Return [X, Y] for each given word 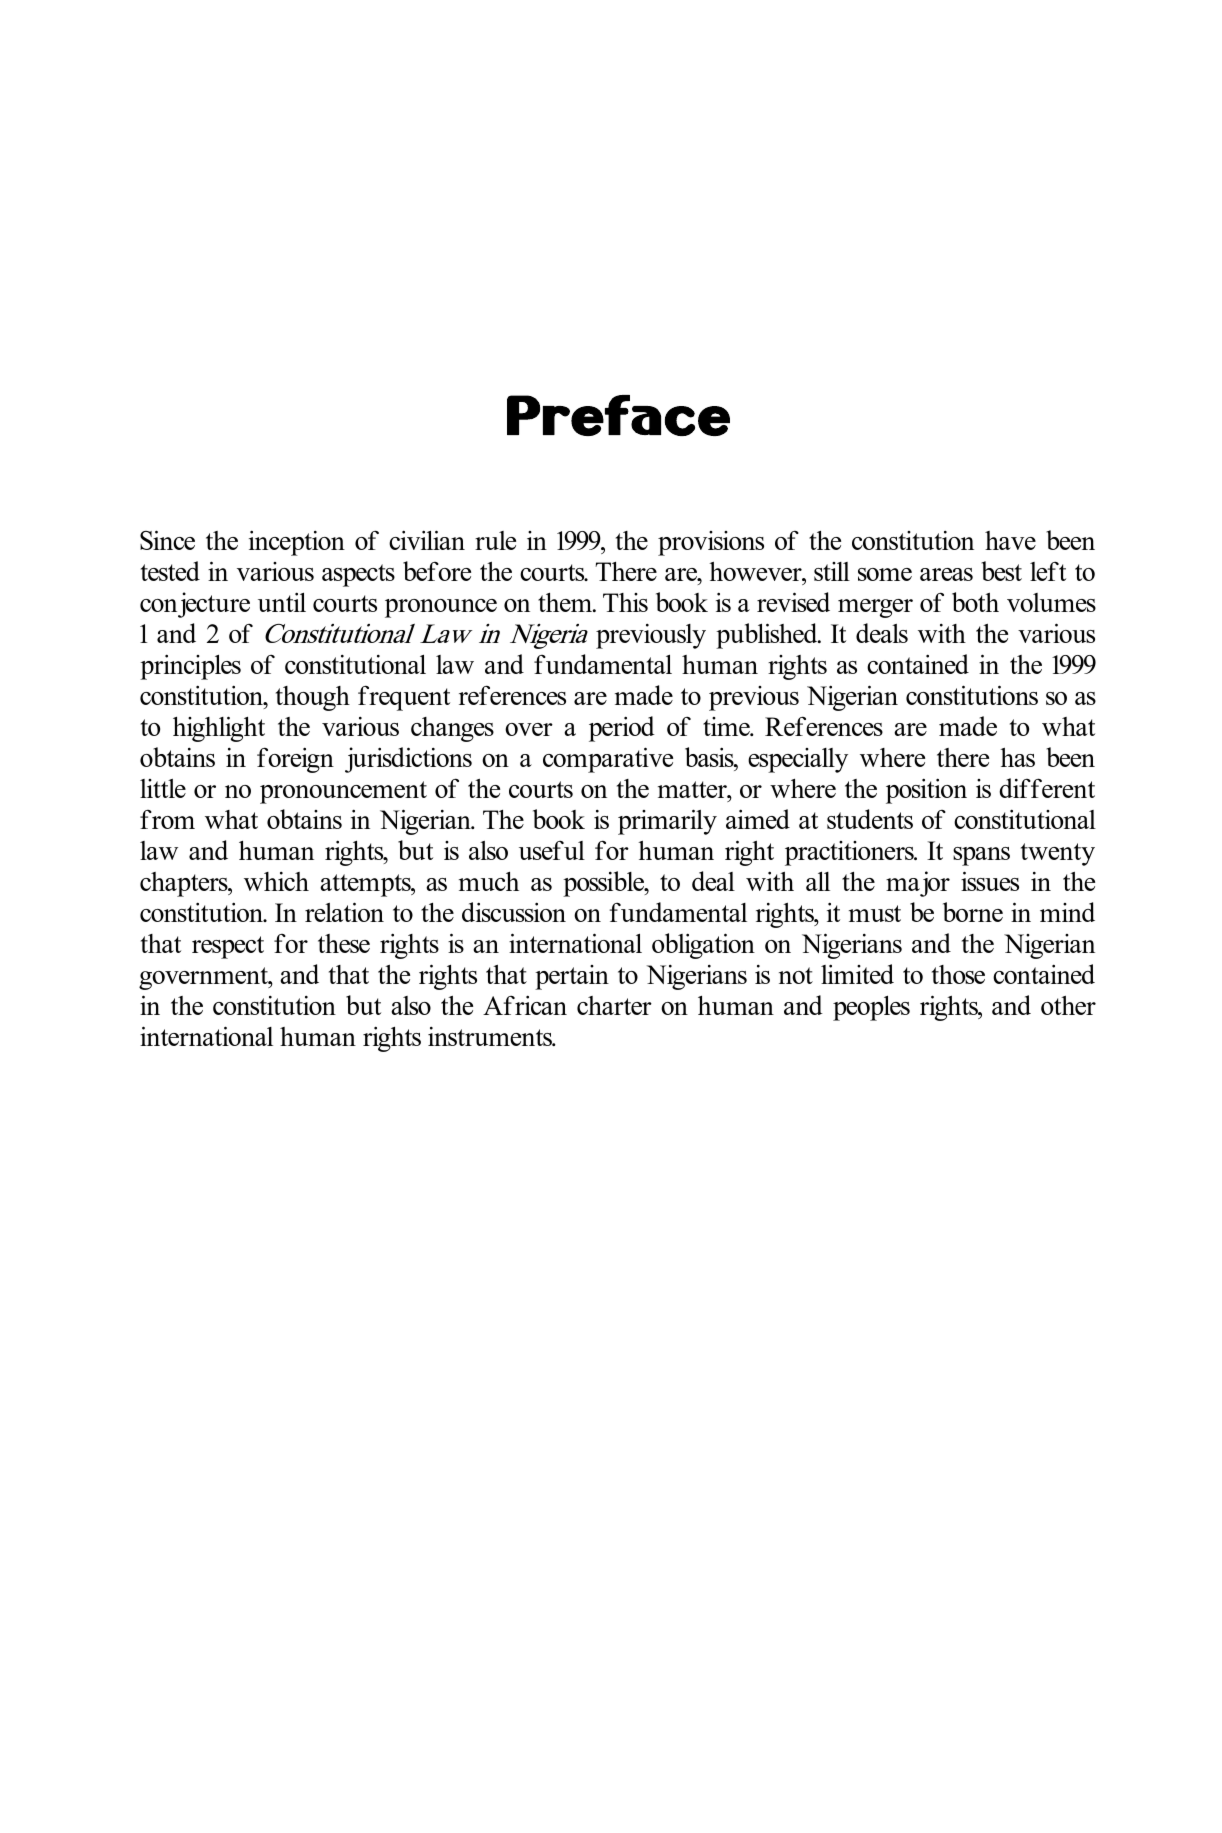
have [1010, 540]
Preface [618, 415]
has [1017, 757]
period [622, 729]
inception [297, 543]
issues [990, 881]
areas [946, 574]
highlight [219, 729]
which [276, 881]
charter [614, 1005]
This [625, 602]
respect [228, 947]
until [282, 602]
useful [552, 850]
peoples [871, 1008]
